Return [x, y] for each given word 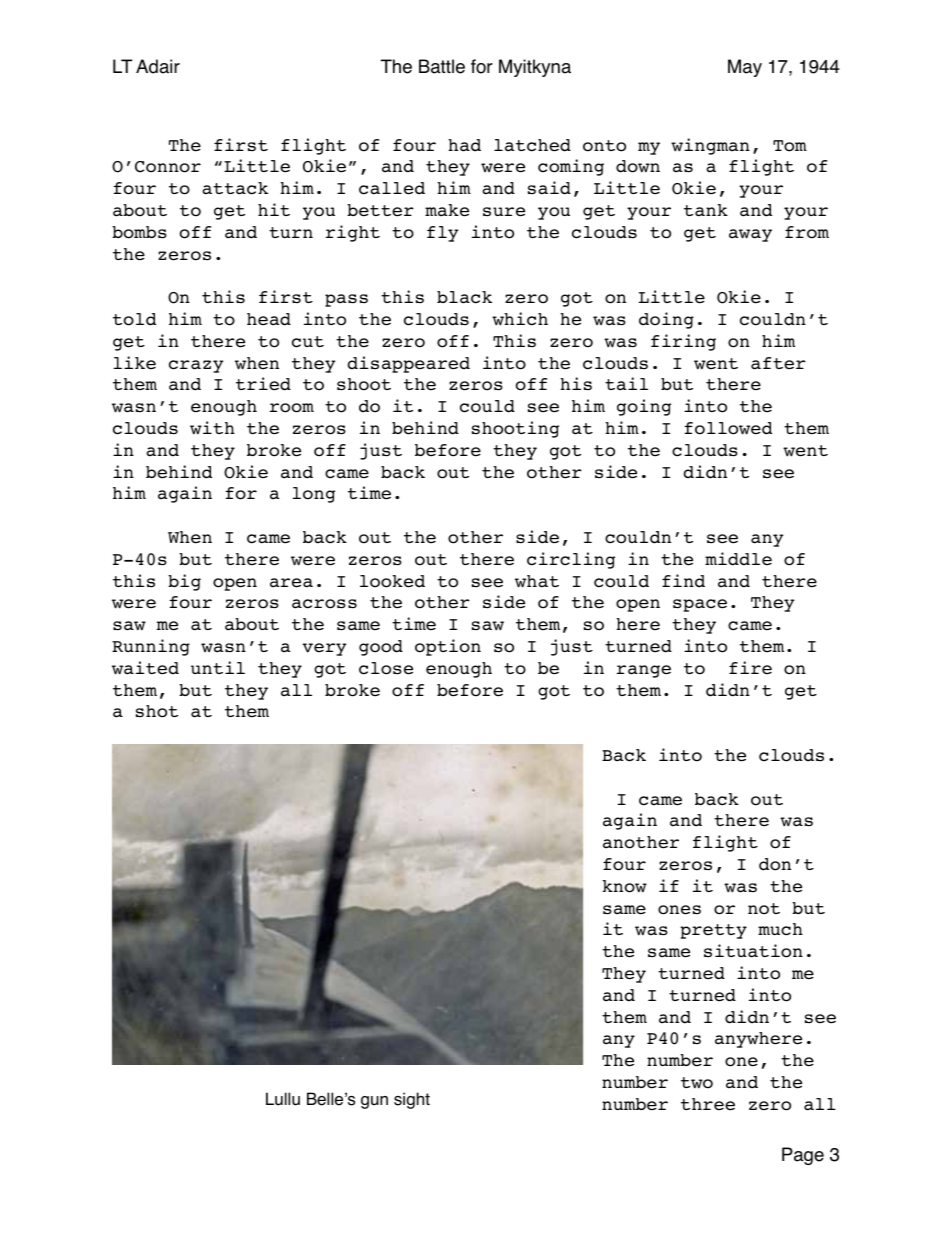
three [708, 1104]
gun [374, 1102]
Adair [158, 66]
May [745, 68]
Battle [442, 66]
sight [412, 1100]
